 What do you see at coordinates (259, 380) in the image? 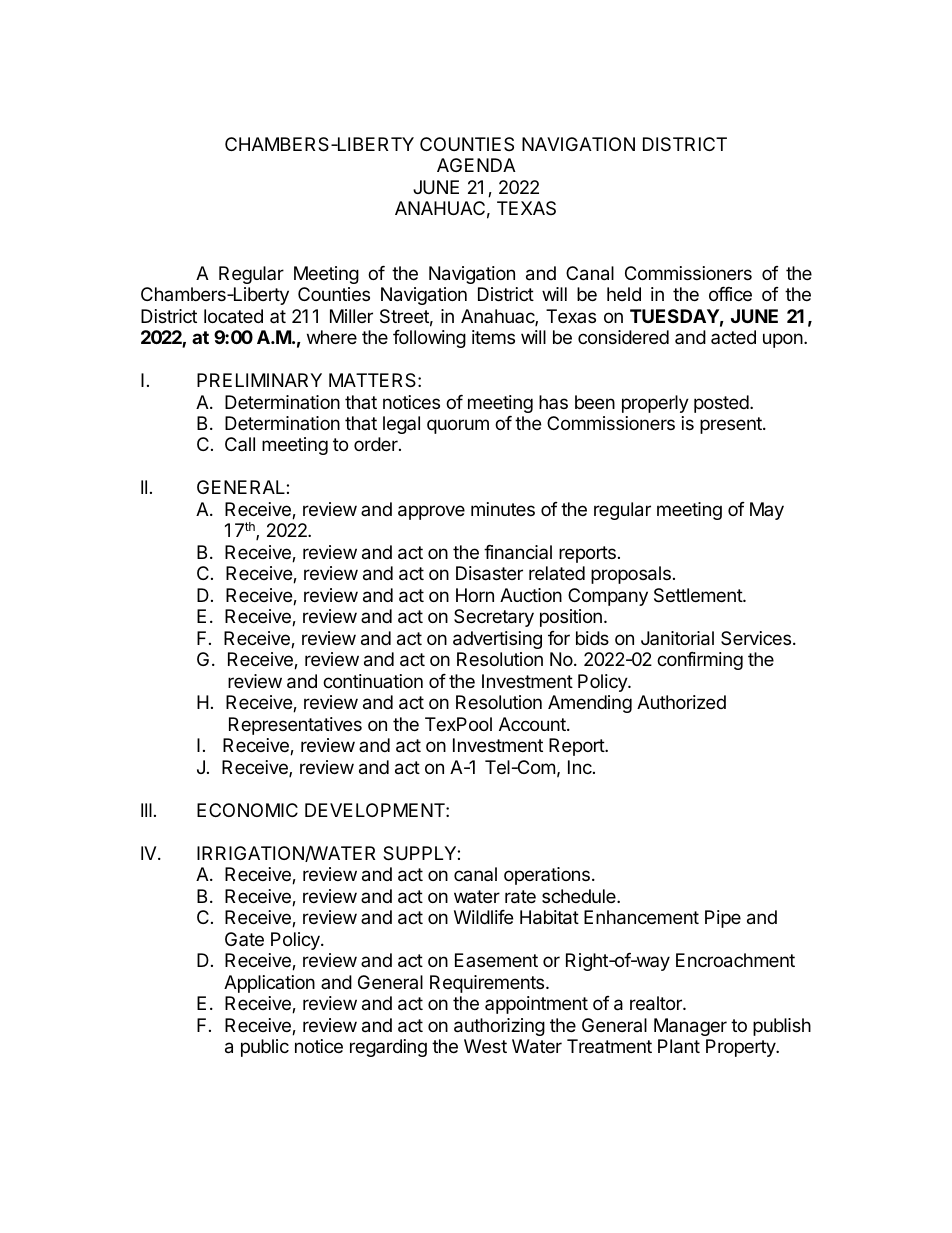
I see `PRELIMINARY` at bounding box center [259, 380].
